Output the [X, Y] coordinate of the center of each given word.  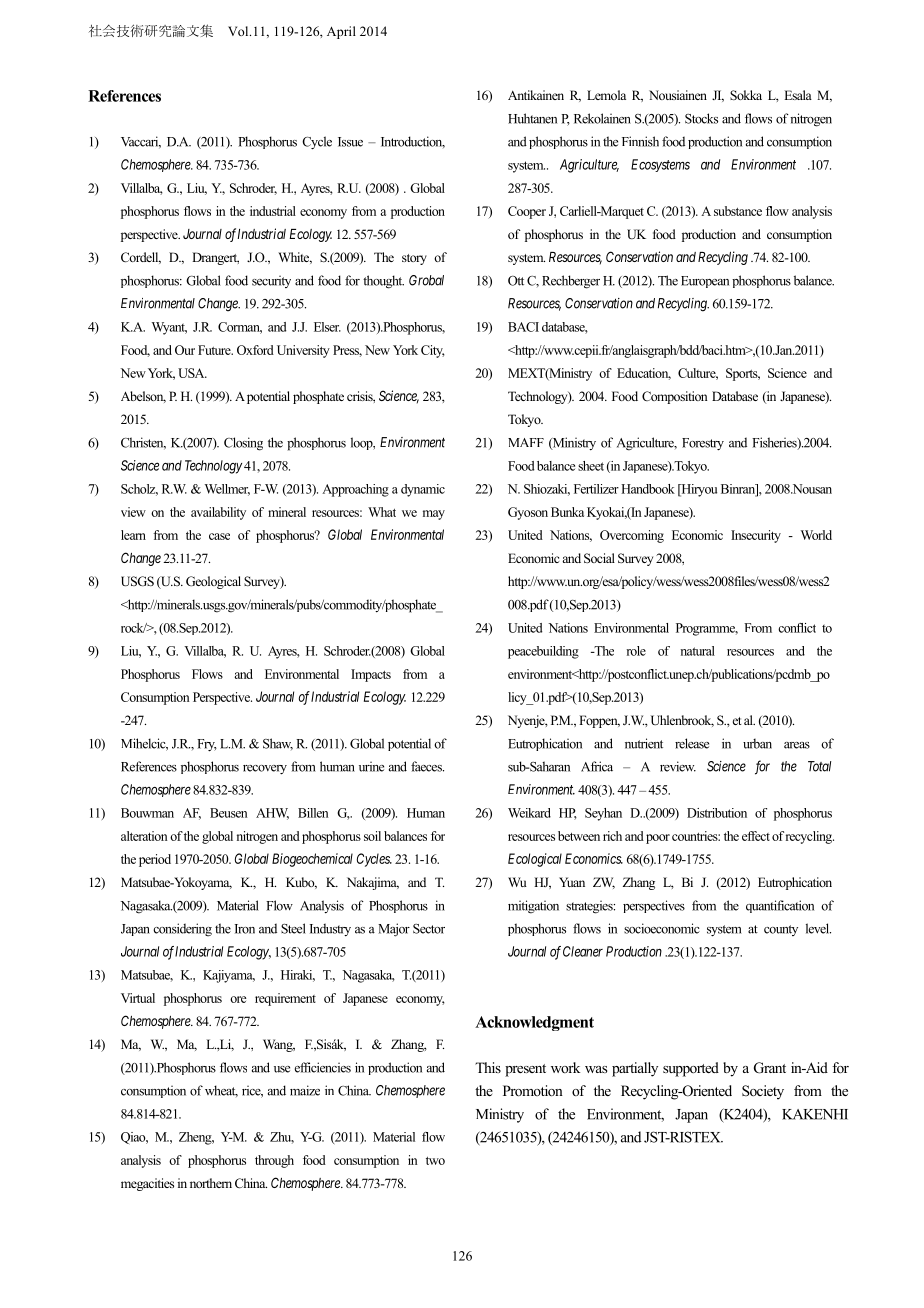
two [435, 1161]
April [341, 32]
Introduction [413, 142]
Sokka [746, 95]
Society [763, 1092]
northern [211, 1183]
